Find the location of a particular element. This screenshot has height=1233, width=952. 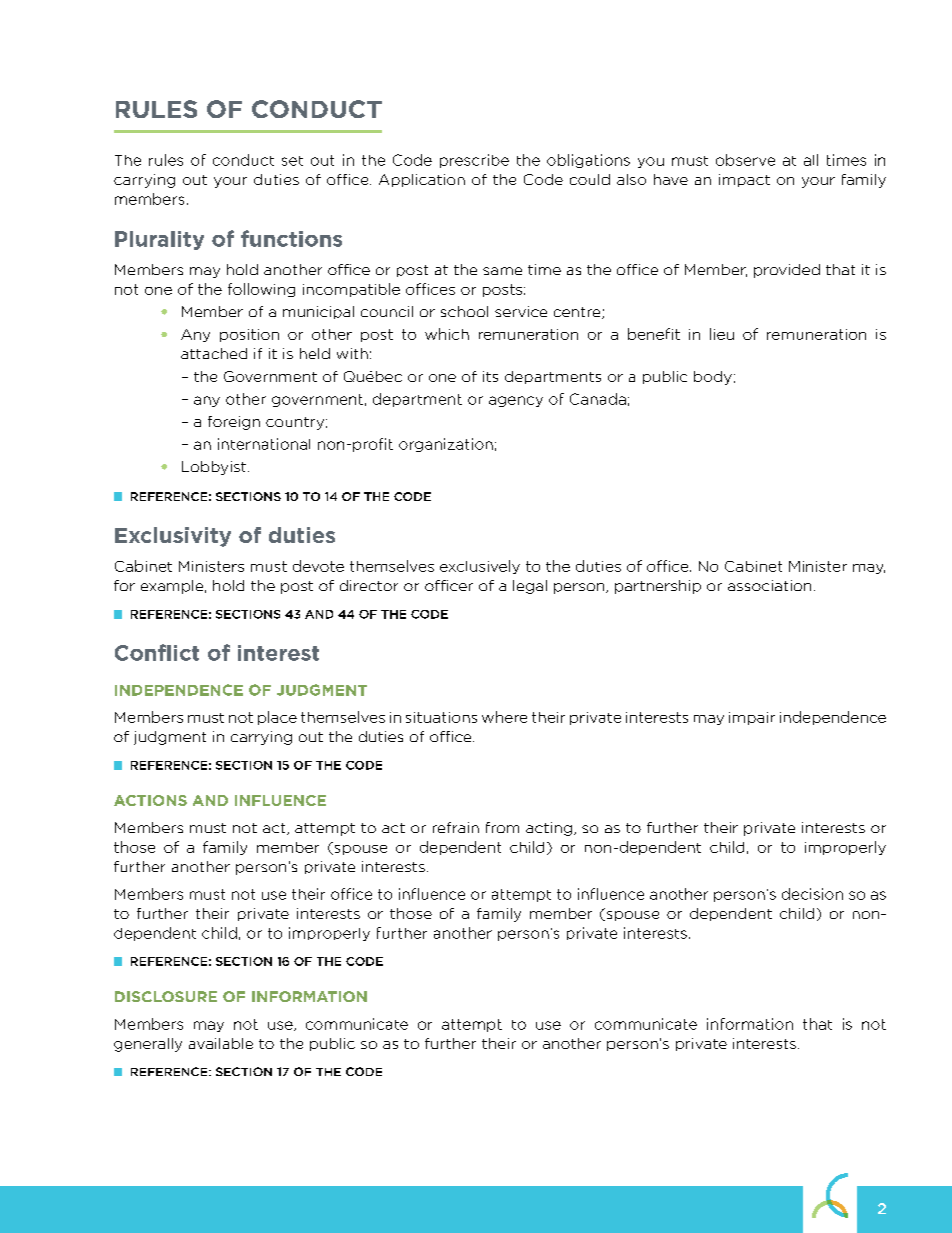

Lobbyist is located at coordinates (214, 468).
